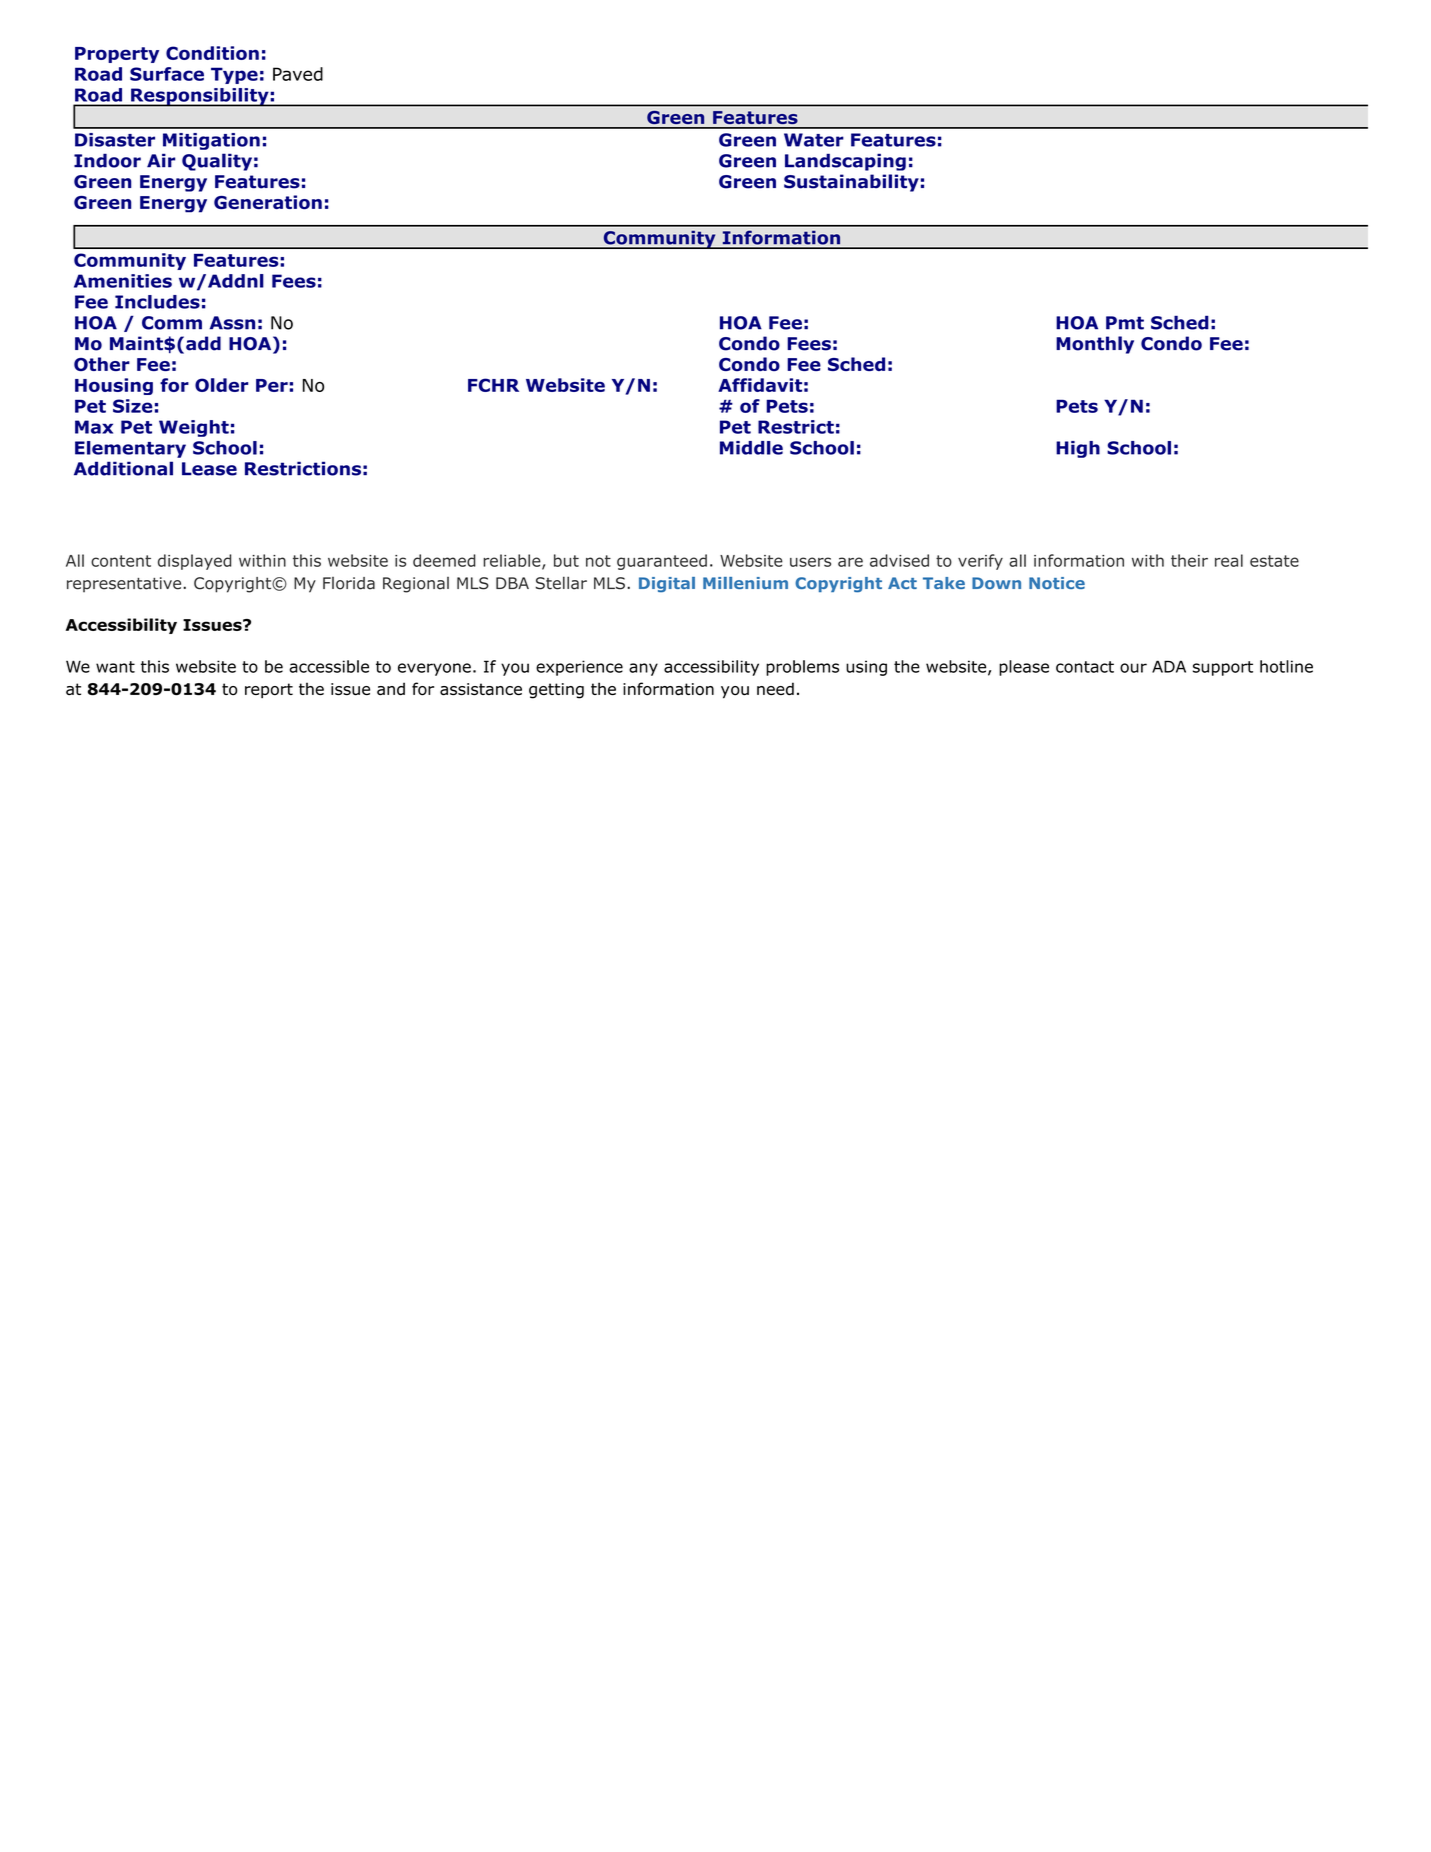  I want to click on report, so click(269, 690).
